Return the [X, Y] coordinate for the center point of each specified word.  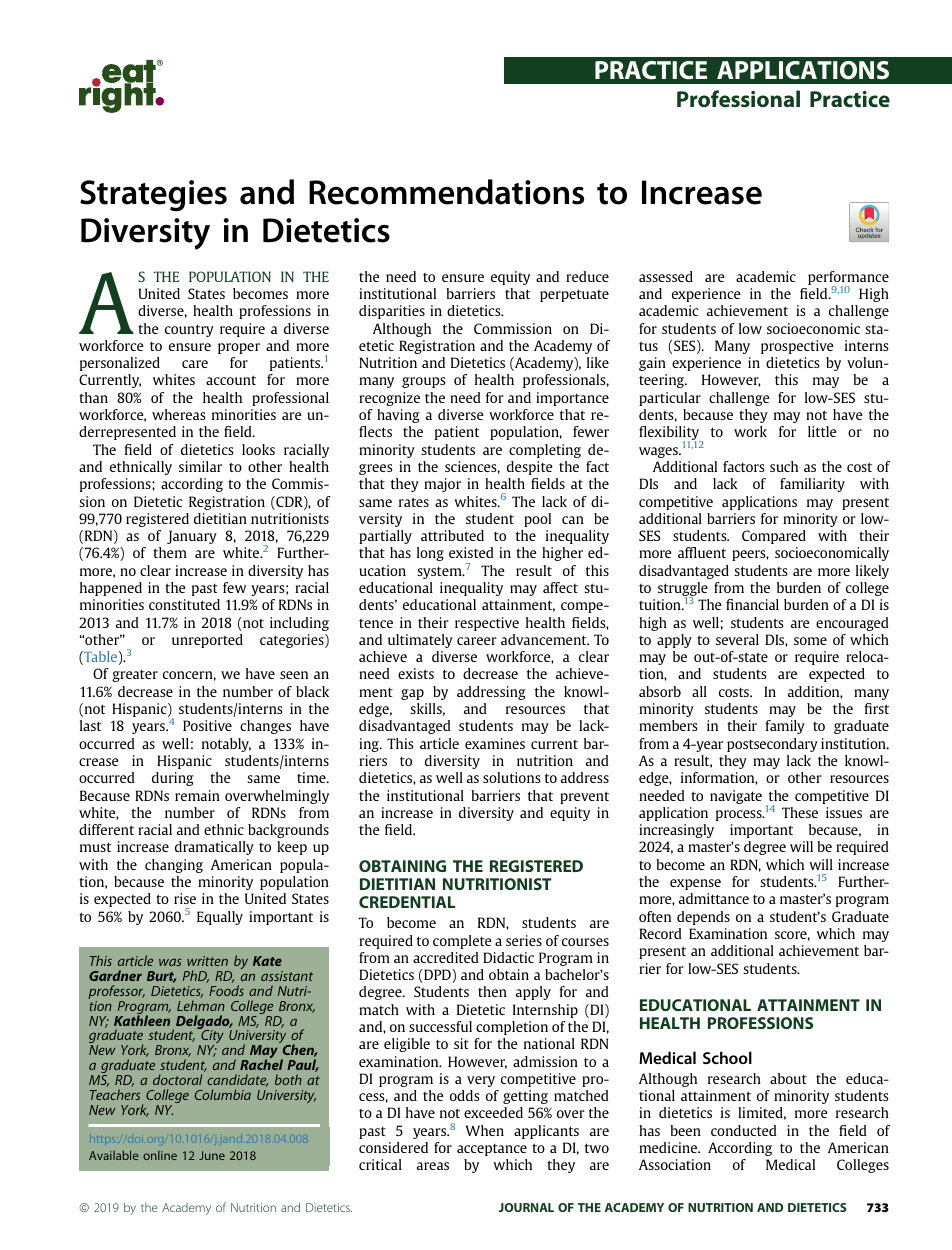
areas [433, 1166]
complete [462, 942]
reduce [587, 276]
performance [848, 279]
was [170, 962]
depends [703, 918]
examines [495, 743]
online [160, 1155]
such [784, 466]
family [785, 727]
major [442, 485]
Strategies [153, 196]
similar [200, 466]
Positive [207, 725]
